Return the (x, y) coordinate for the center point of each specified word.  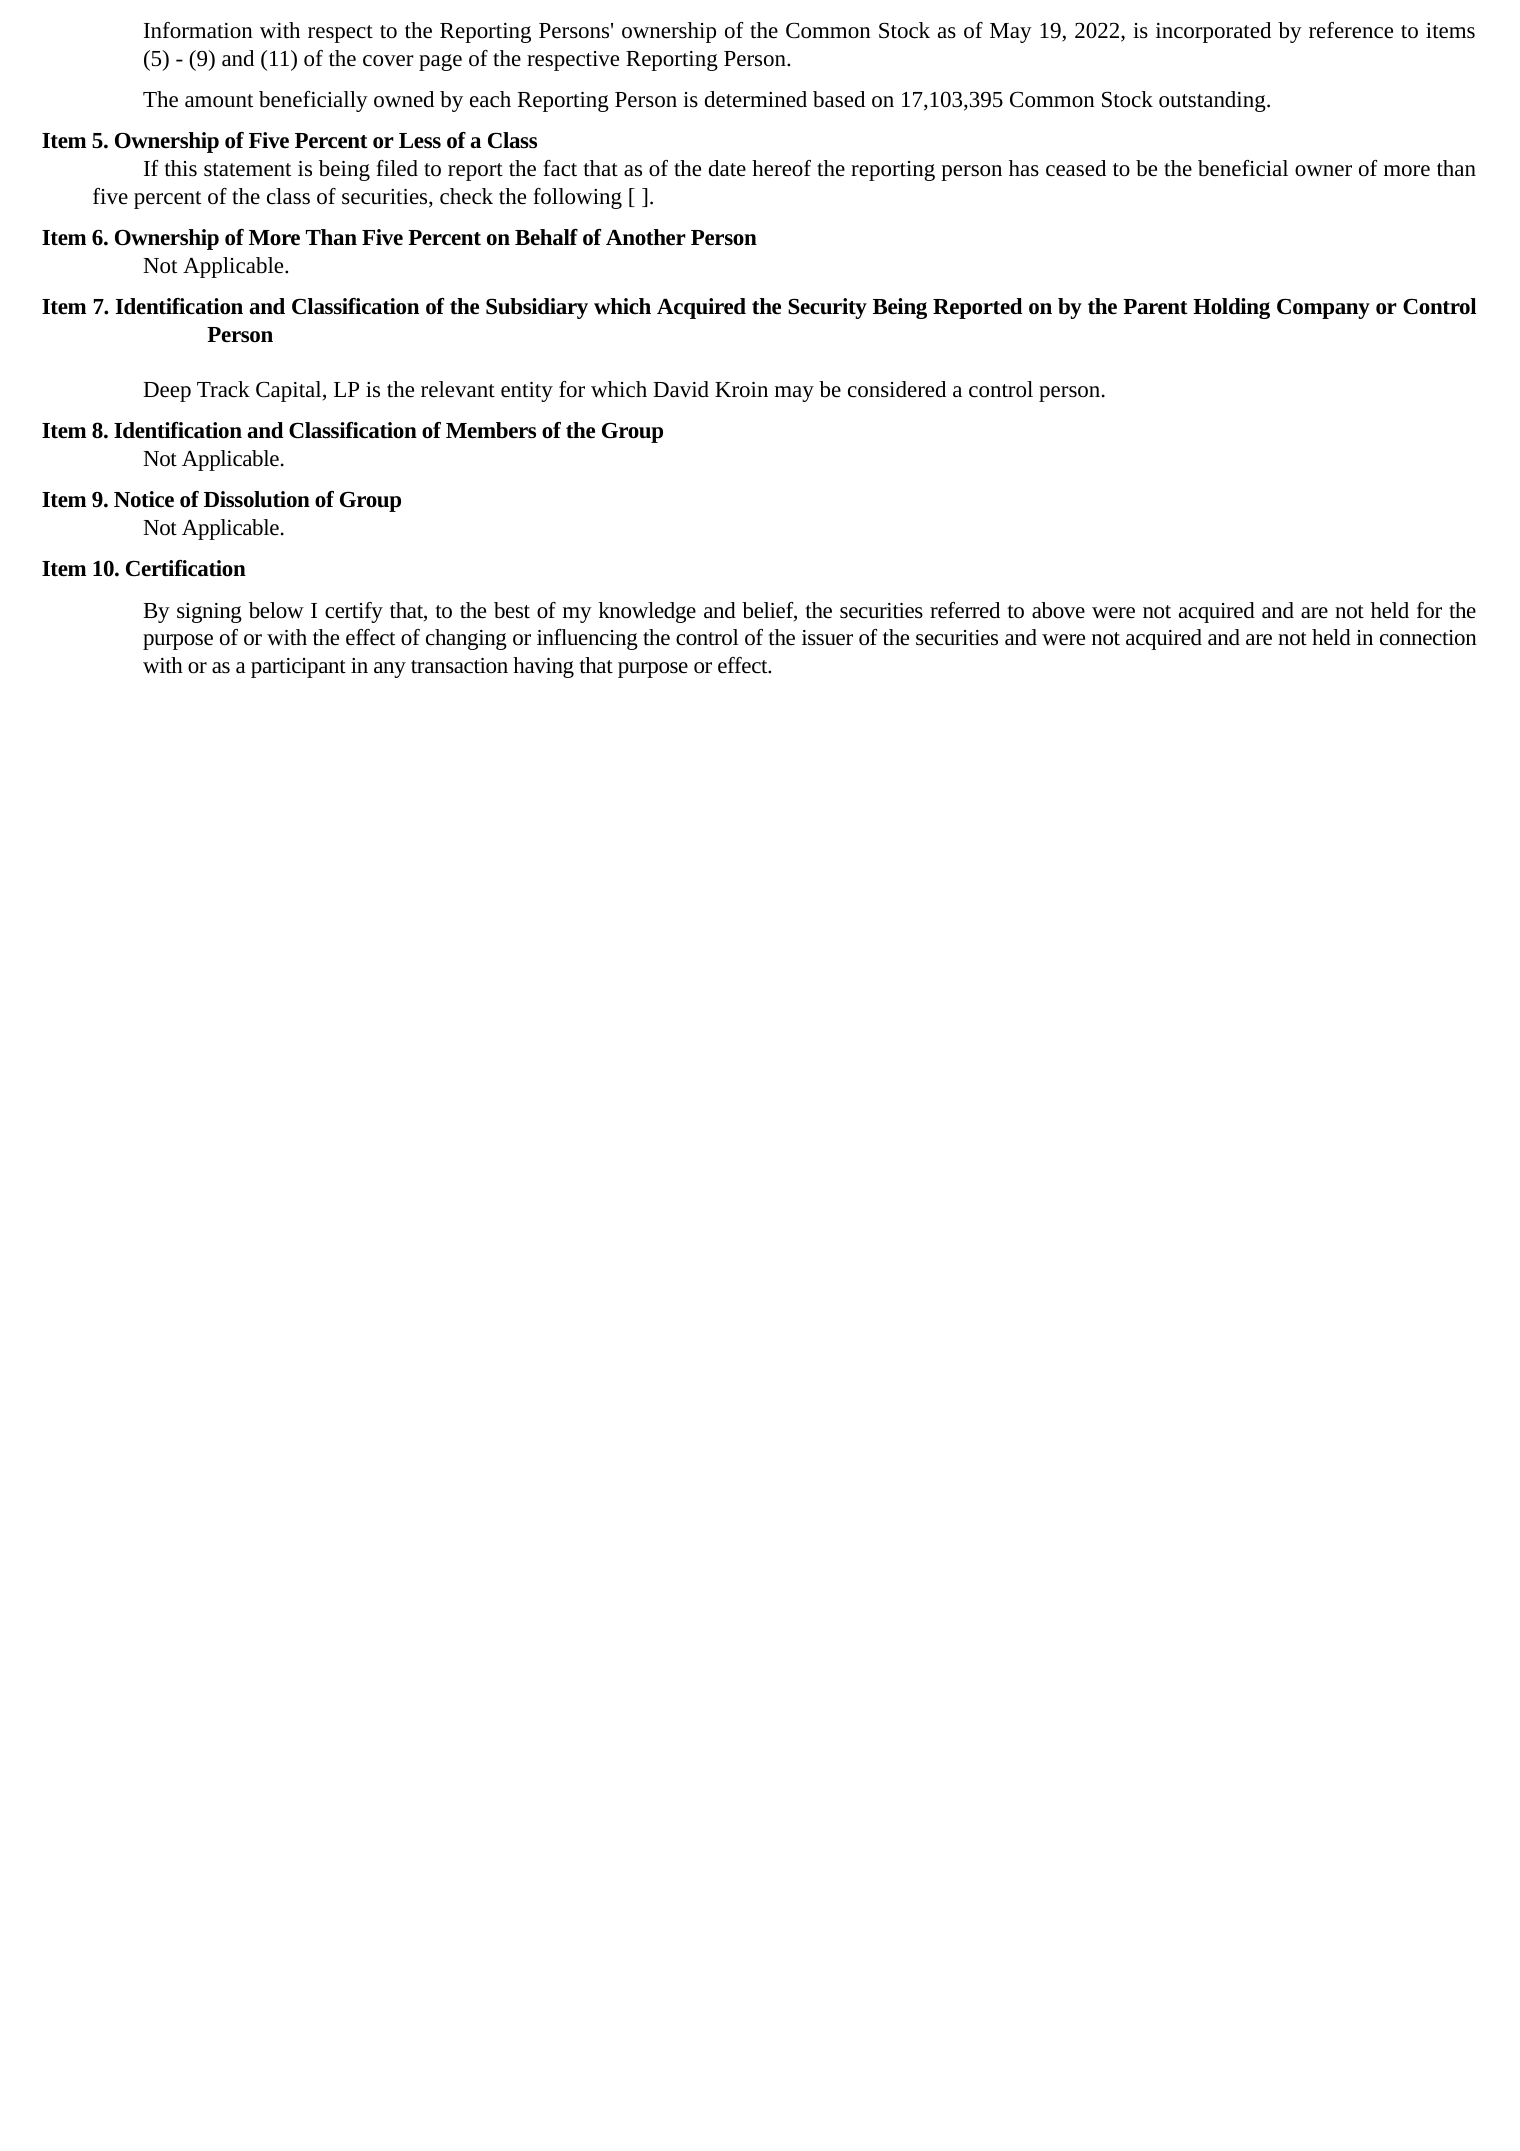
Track (223, 389)
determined (756, 99)
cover (388, 61)
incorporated (1213, 32)
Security (827, 308)
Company (1323, 309)
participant (298, 668)
